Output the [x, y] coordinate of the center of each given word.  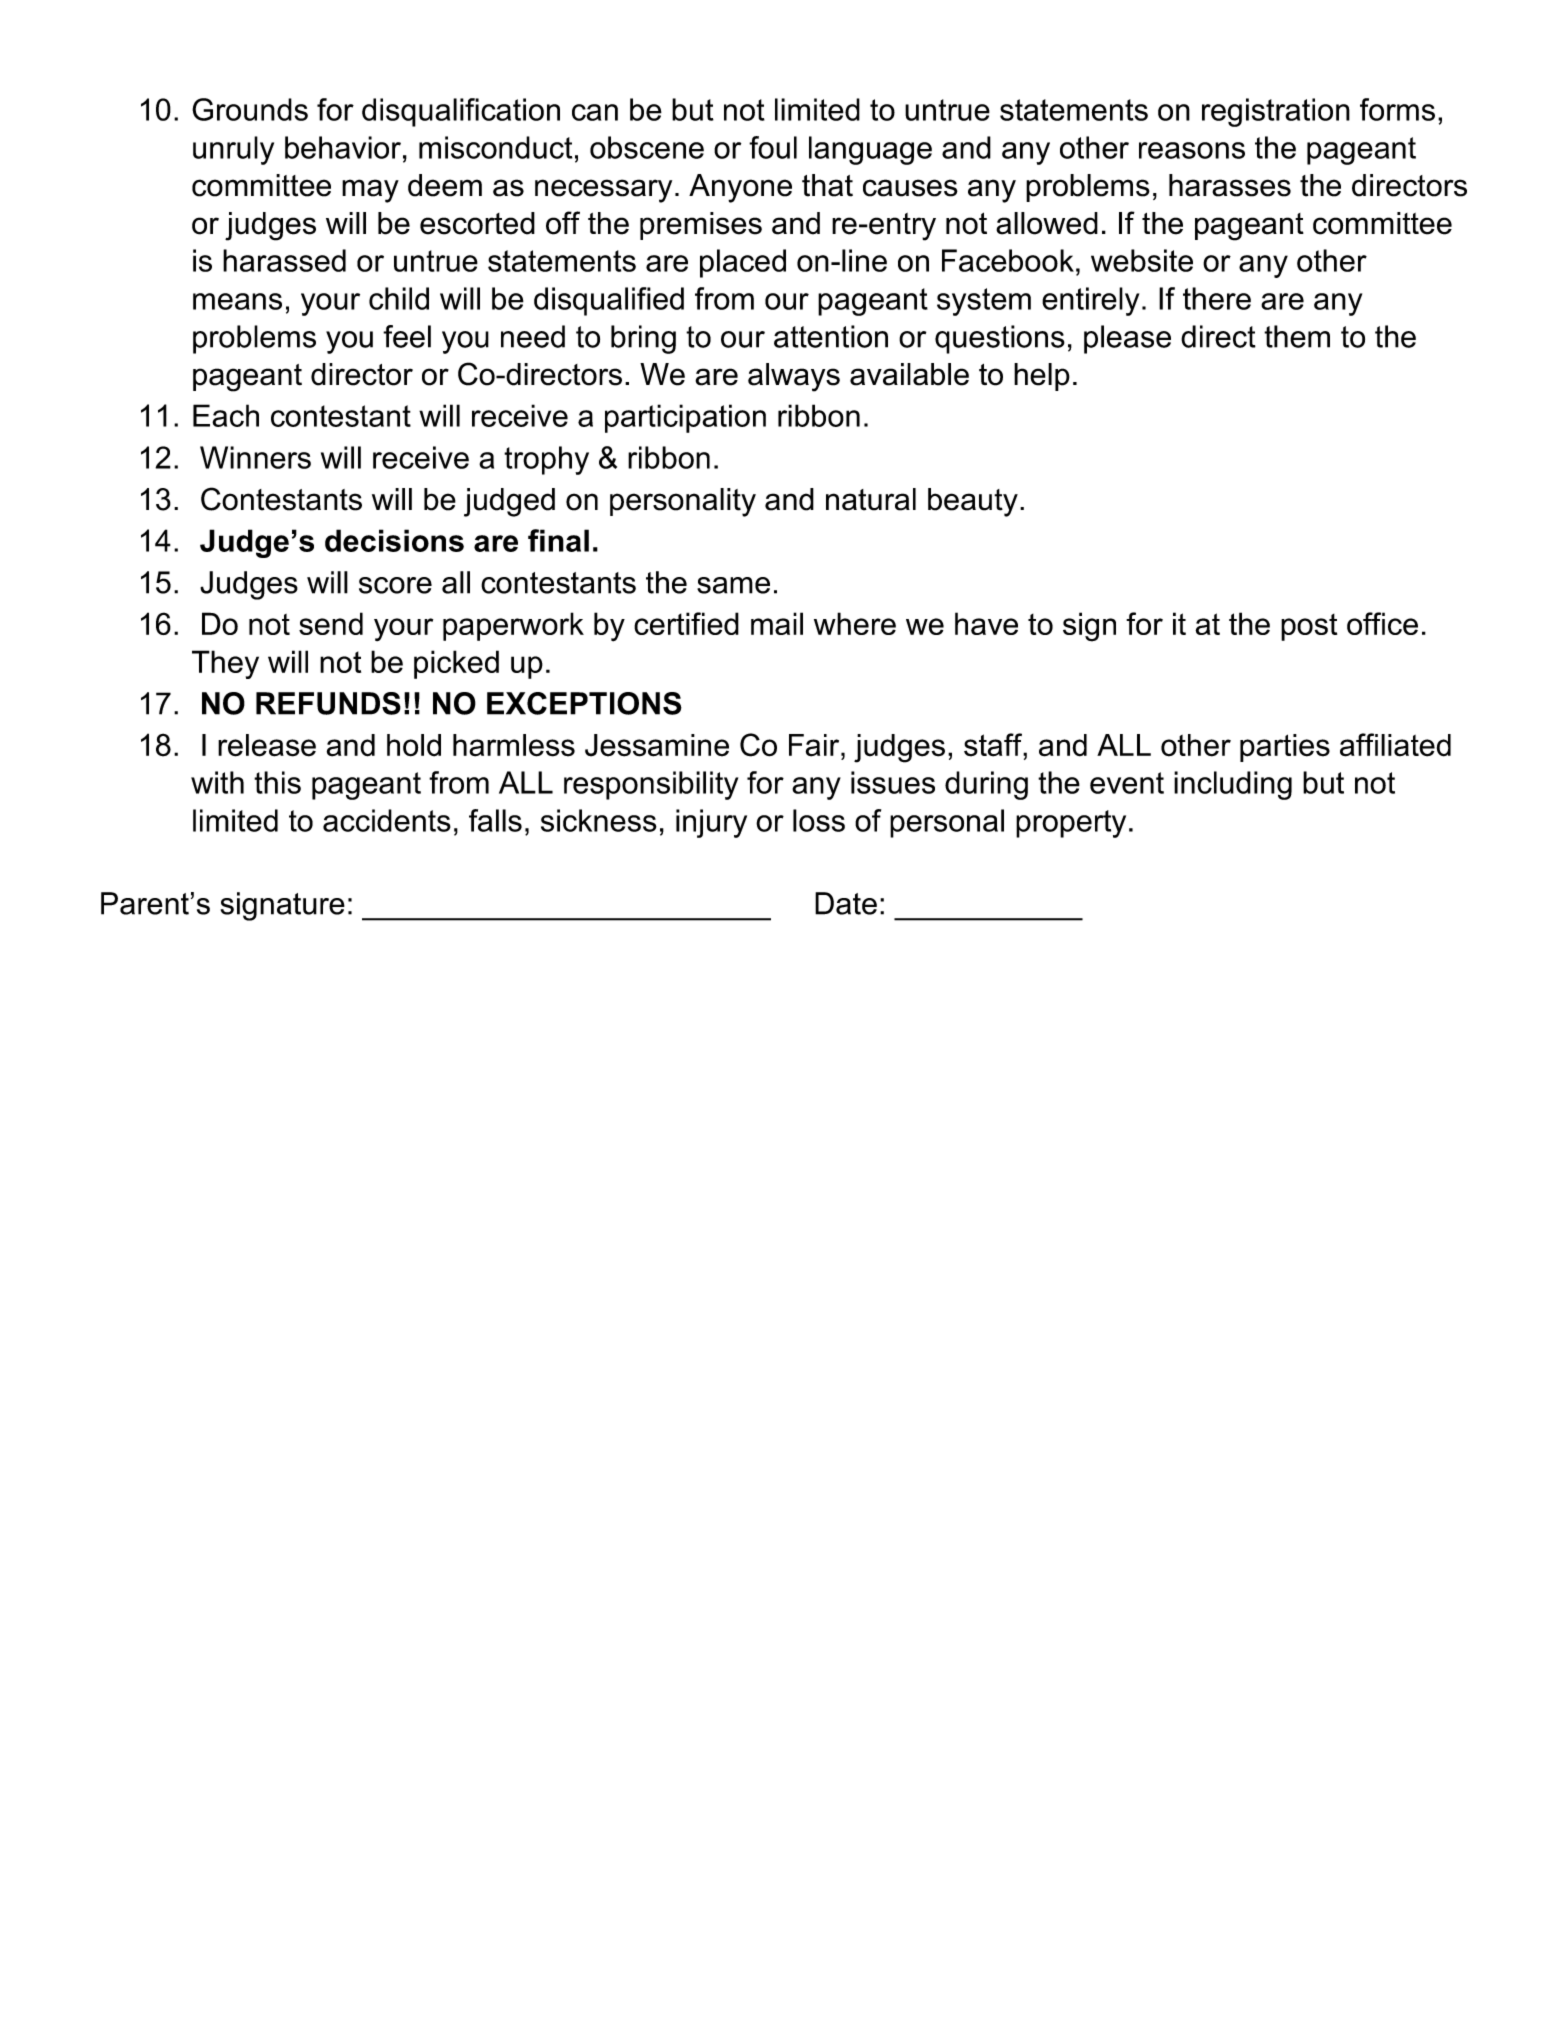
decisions [394, 540]
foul [773, 147]
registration [1276, 112]
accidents [387, 820]
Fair [815, 745]
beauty [973, 502]
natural [871, 499]
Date [846, 903]
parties [1285, 748]
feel [407, 336]
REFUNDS [328, 703]
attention [831, 336]
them [1297, 336]
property [1071, 824]
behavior [343, 147]
